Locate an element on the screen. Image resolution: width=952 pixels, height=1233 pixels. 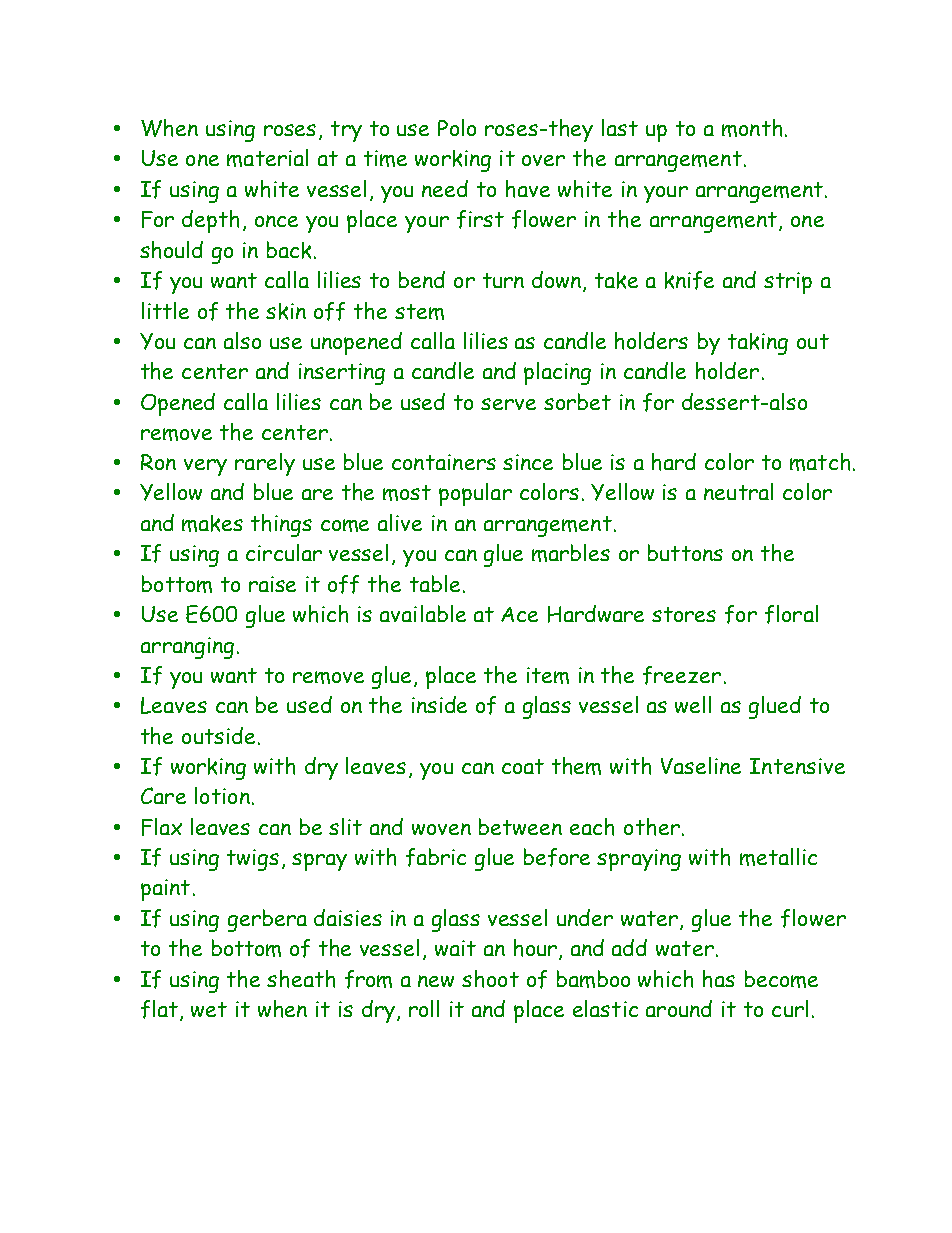
rarely is located at coordinates (265, 464).
